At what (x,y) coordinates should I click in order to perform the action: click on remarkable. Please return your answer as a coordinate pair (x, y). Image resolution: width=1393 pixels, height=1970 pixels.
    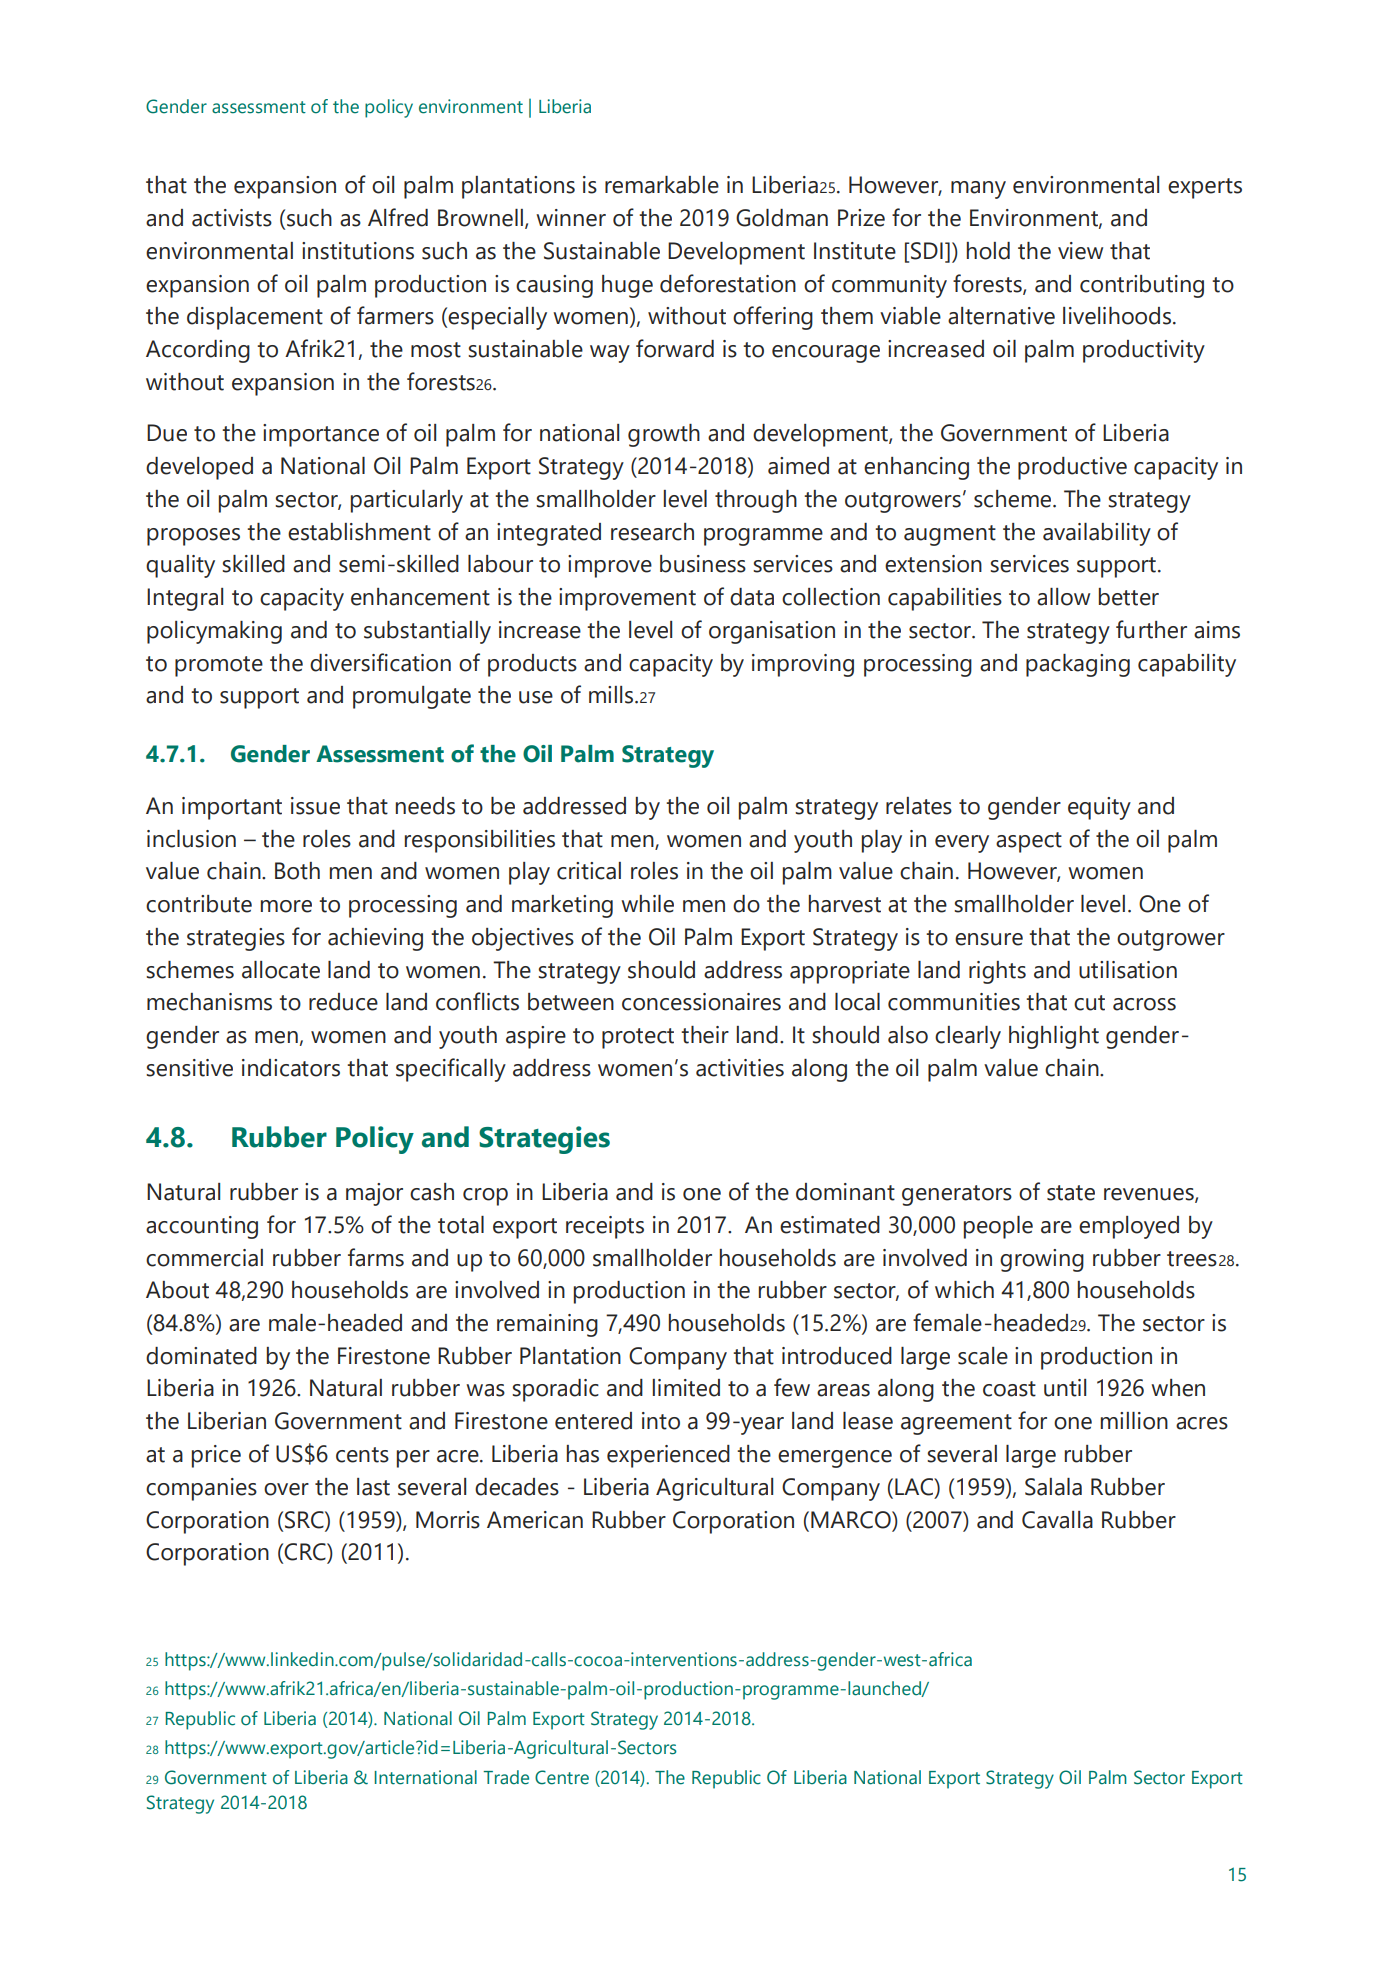
    Looking at the image, I should click on (662, 185).
